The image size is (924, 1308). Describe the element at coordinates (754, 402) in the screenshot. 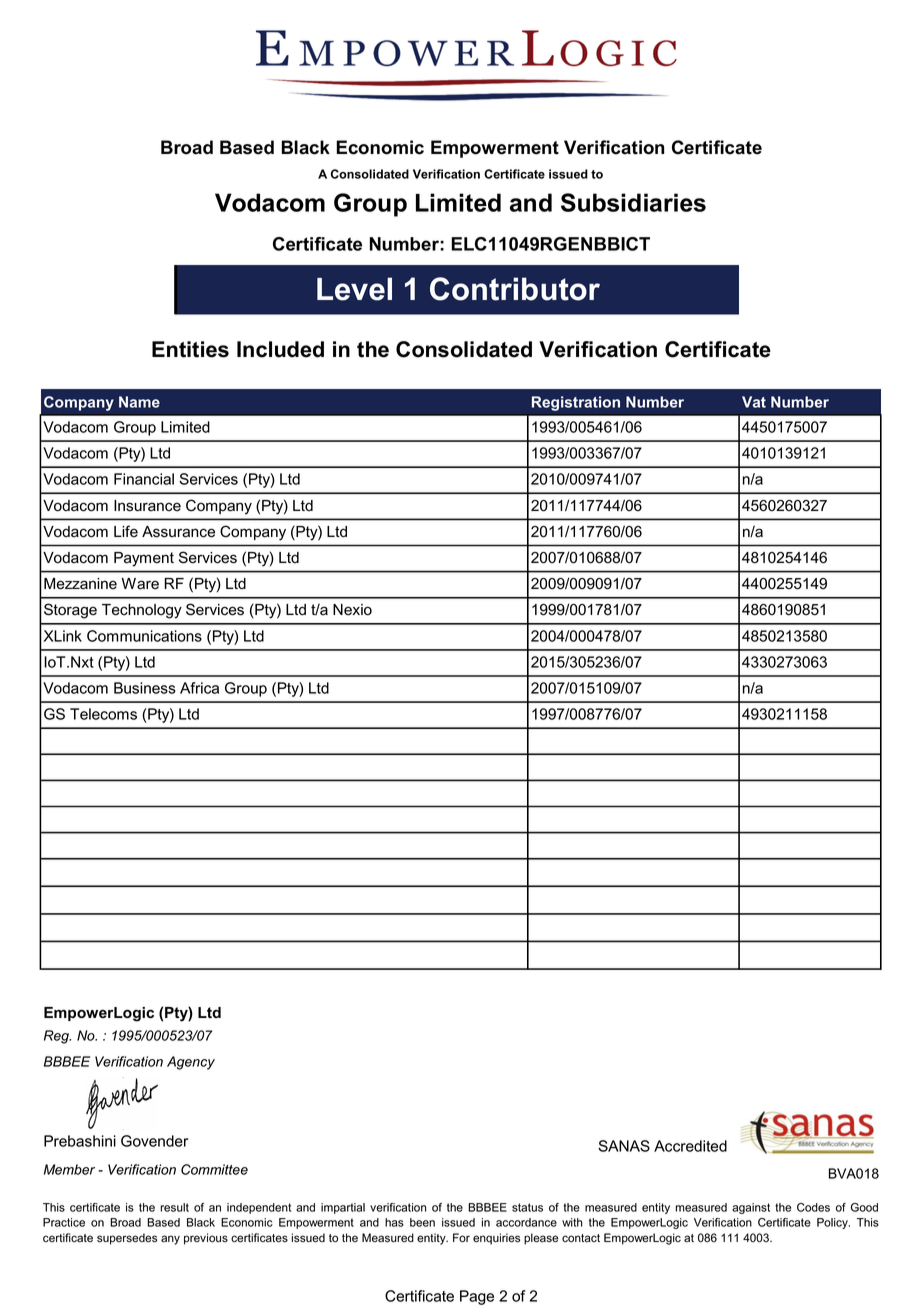

I see `Vat` at that location.
